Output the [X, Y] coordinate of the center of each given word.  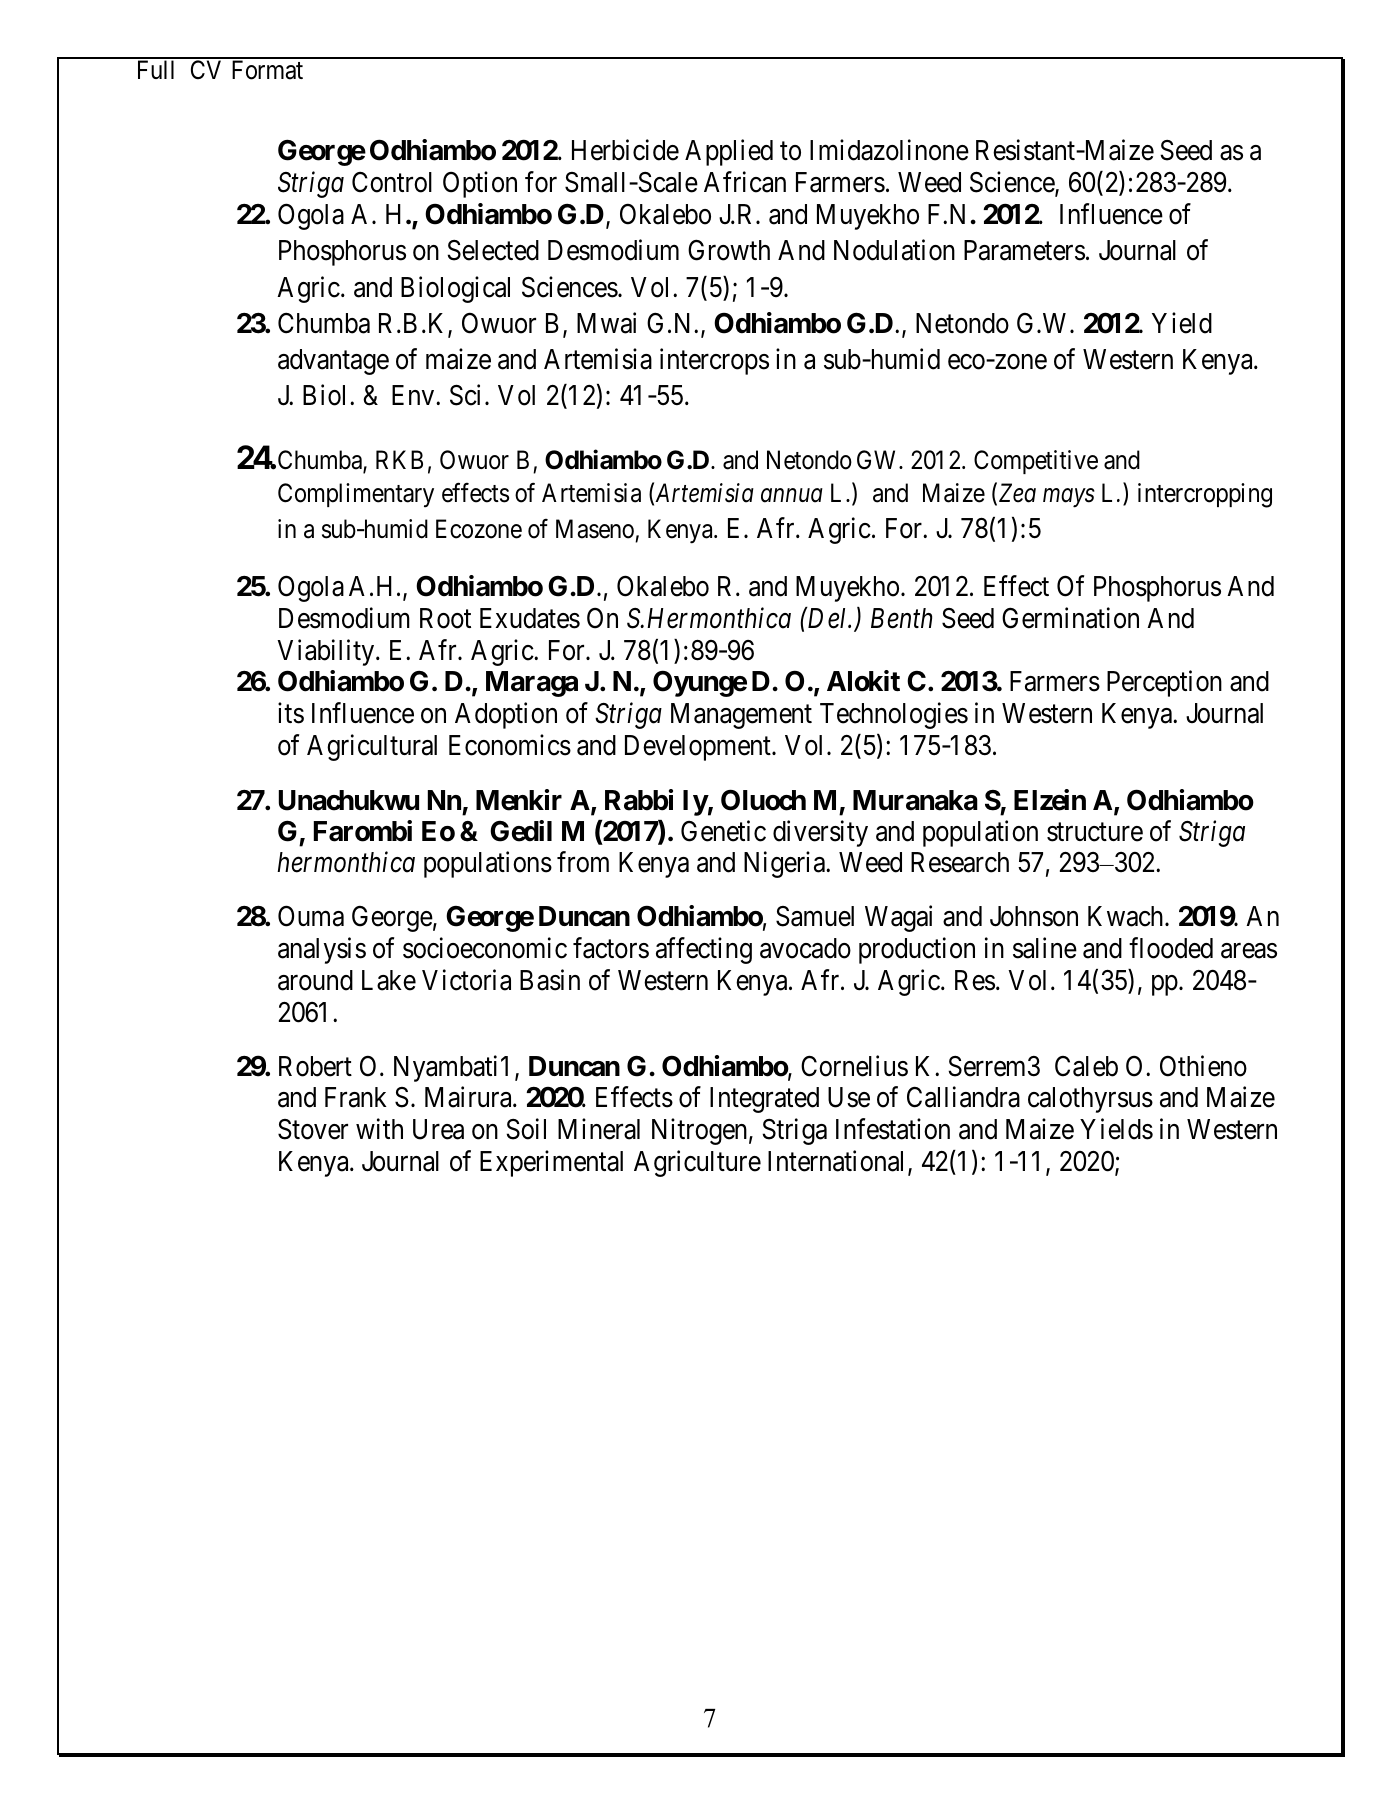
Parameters [1024, 250]
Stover [313, 1129]
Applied [729, 153]
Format [267, 70]
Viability [327, 652]
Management [741, 716]
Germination [1070, 618]
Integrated [764, 1100]
